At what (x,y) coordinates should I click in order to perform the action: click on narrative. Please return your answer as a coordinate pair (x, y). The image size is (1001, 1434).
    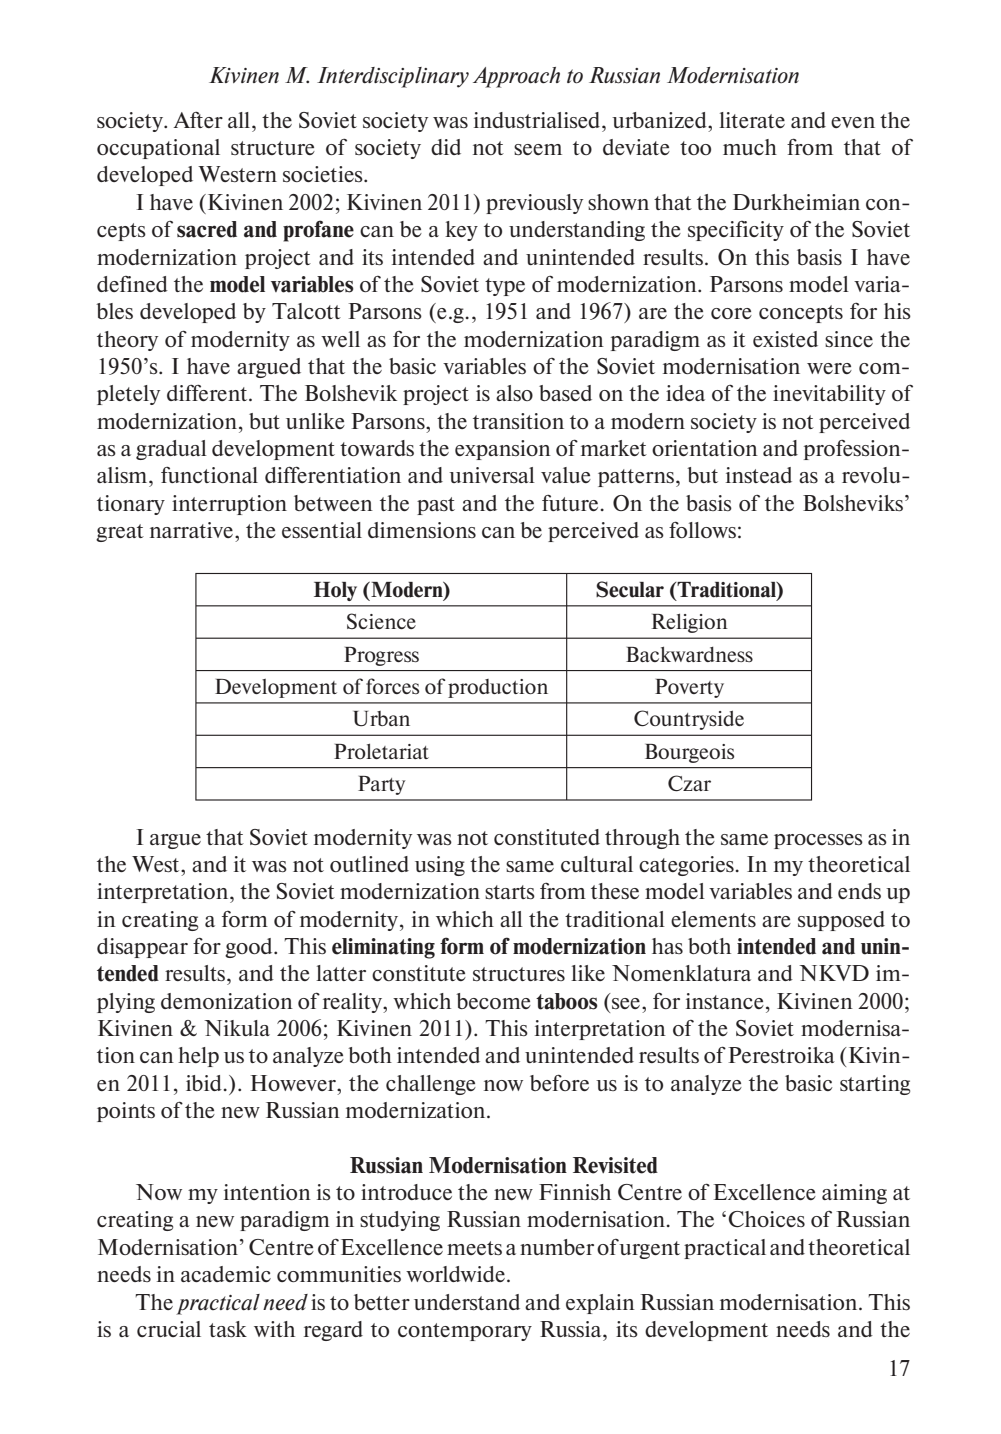
    Looking at the image, I should click on (193, 530).
